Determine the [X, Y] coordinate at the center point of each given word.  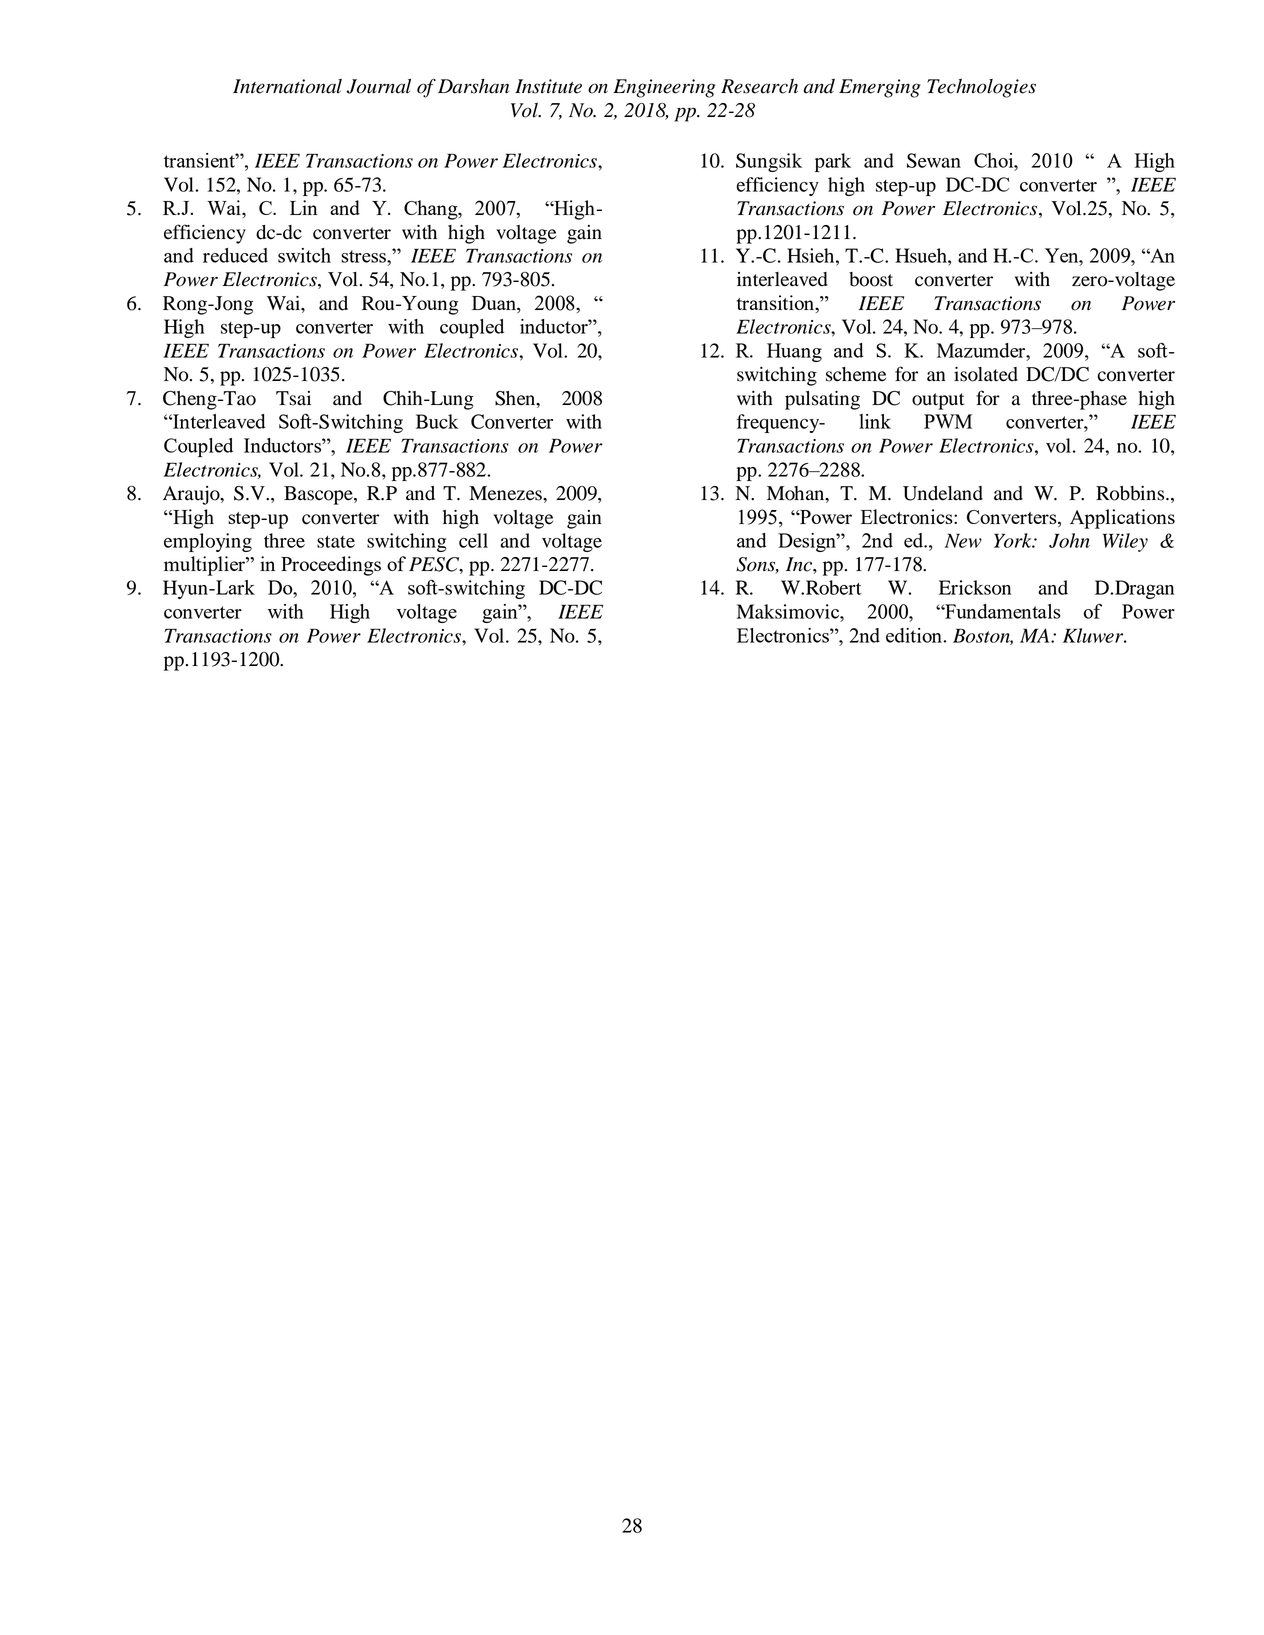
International [287, 86]
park [833, 162]
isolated [986, 374]
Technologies [981, 88]
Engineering [664, 88]
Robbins [1131, 493]
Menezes [506, 493]
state [336, 542]
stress [364, 256]
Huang [794, 352]
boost [871, 279]
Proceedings [331, 566]
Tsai [293, 398]
